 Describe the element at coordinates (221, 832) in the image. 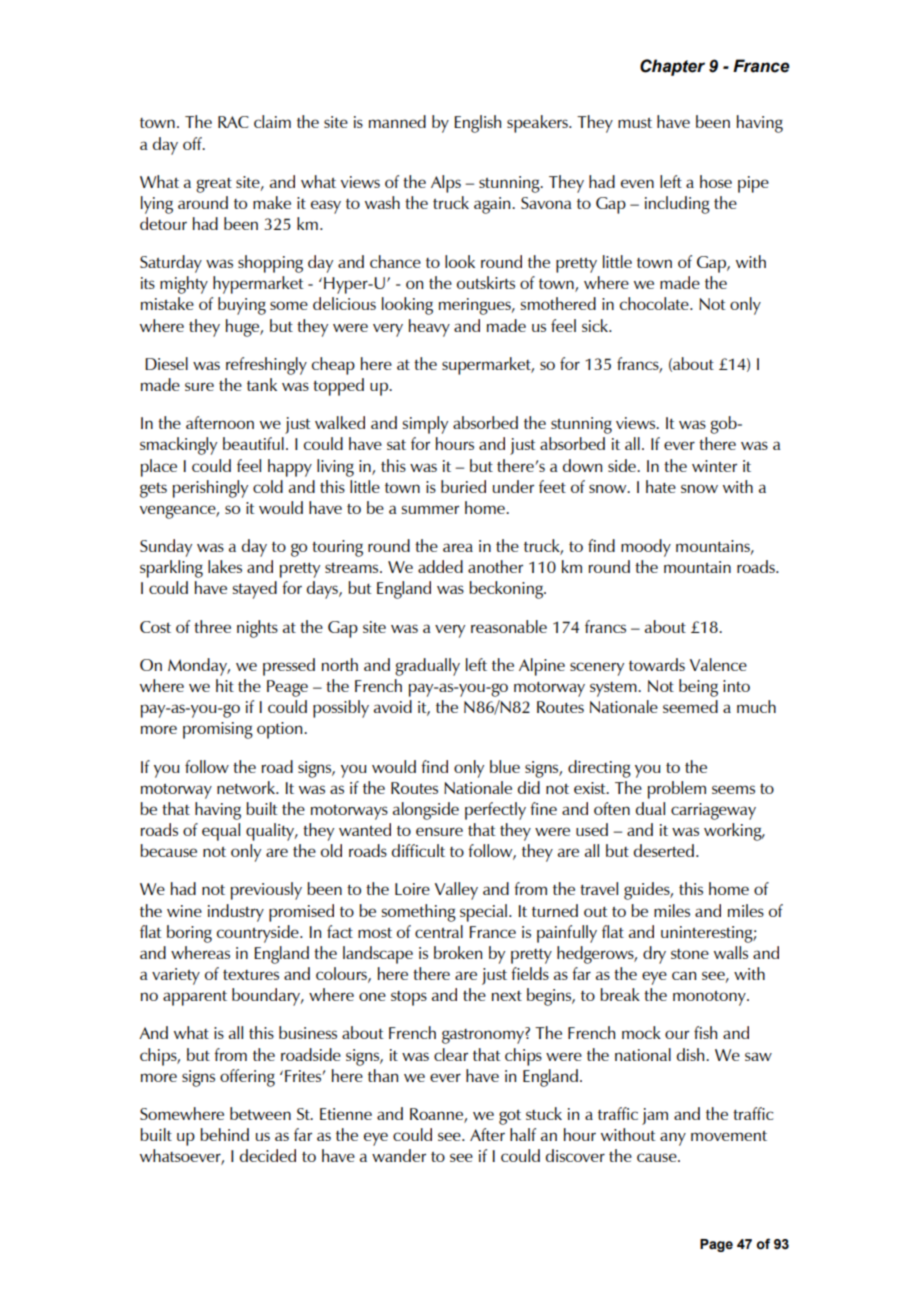

I see `equal` at that location.
